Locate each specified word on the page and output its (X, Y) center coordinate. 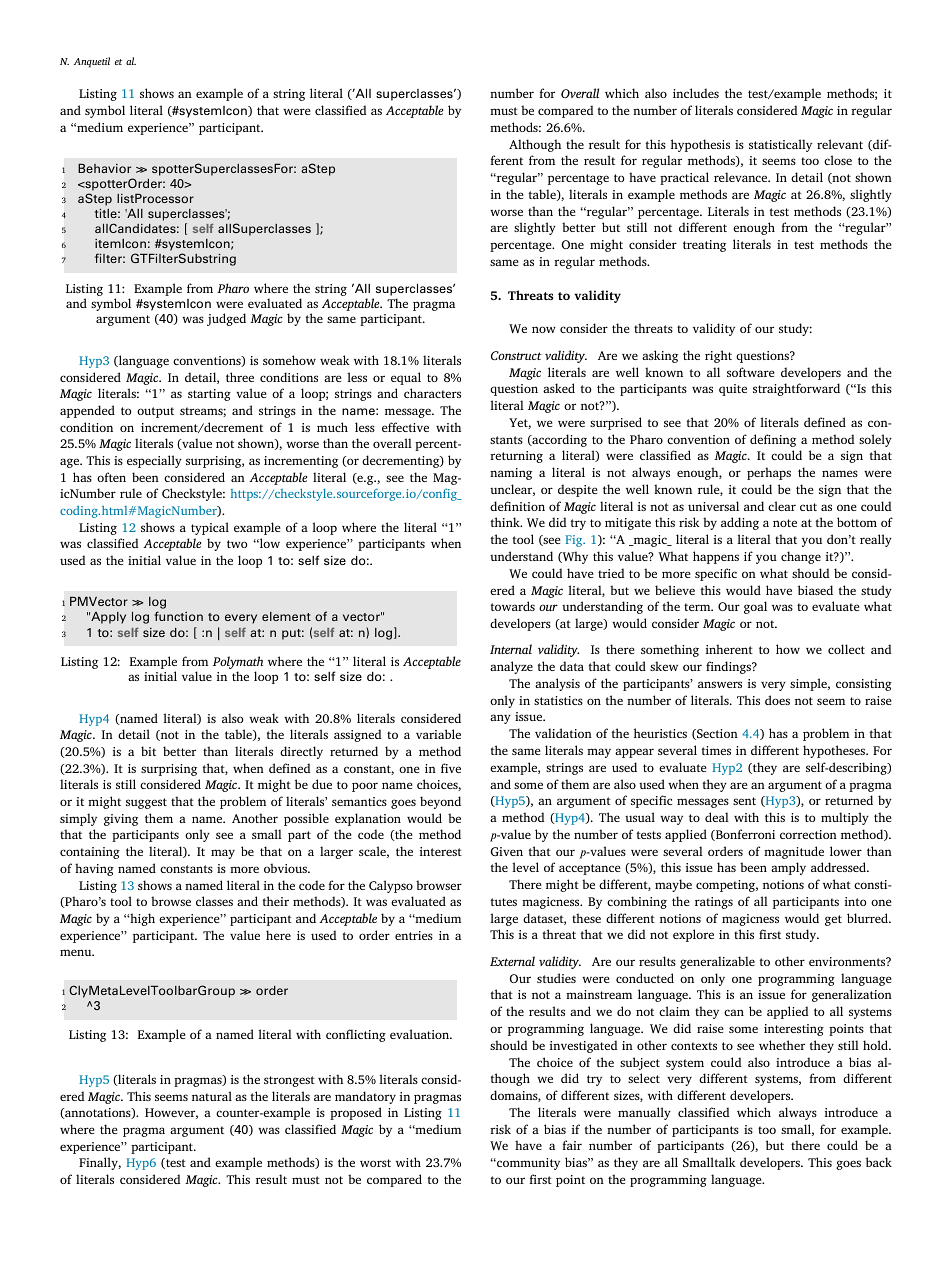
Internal (511, 649)
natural (212, 1096)
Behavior (104, 168)
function (178, 616)
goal (755, 607)
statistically (780, 145)
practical (684, 178)
